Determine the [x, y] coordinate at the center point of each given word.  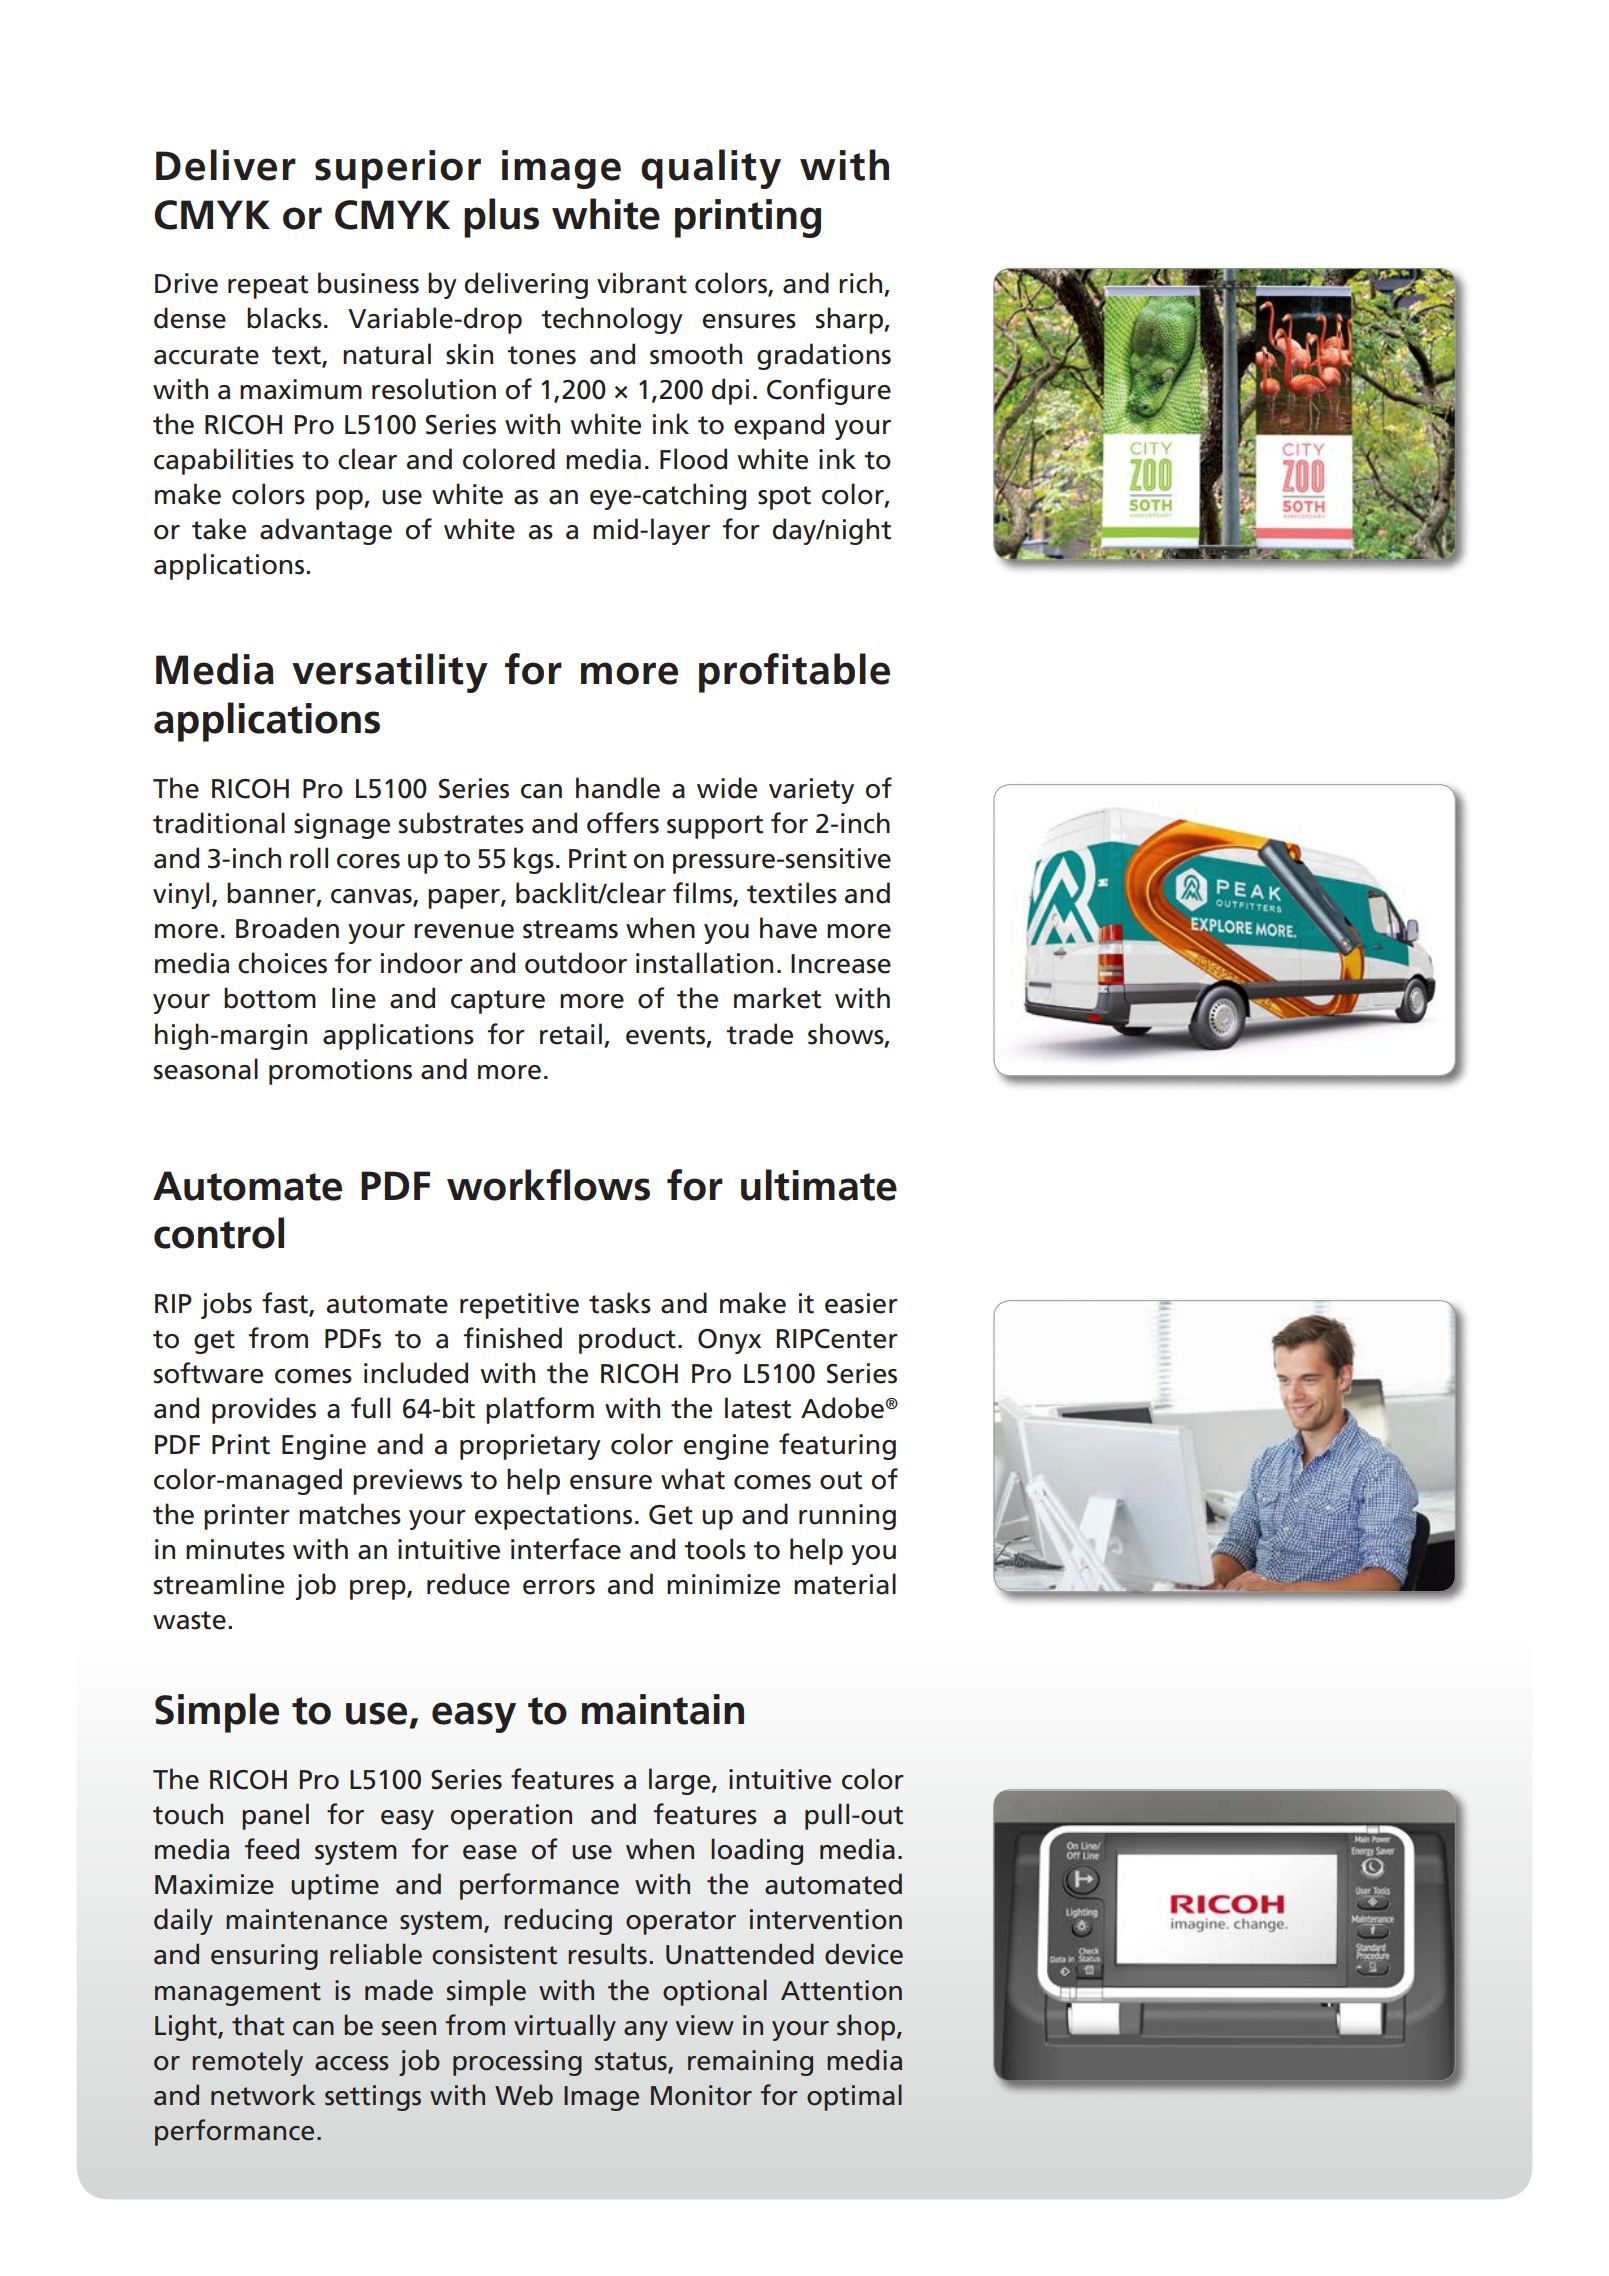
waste [189, 1620]
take [219, 529]
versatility [390, 673]
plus [501, 218]
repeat [268, 287]
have [788, 928]
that [258, 2025]
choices [282, 963]
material [845, 1584]
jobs [226, 1305]
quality [711, 169]
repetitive [519, 1306]
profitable [794, 673]
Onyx [729, 1341]
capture [498, 1002]
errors [559, 1587]
